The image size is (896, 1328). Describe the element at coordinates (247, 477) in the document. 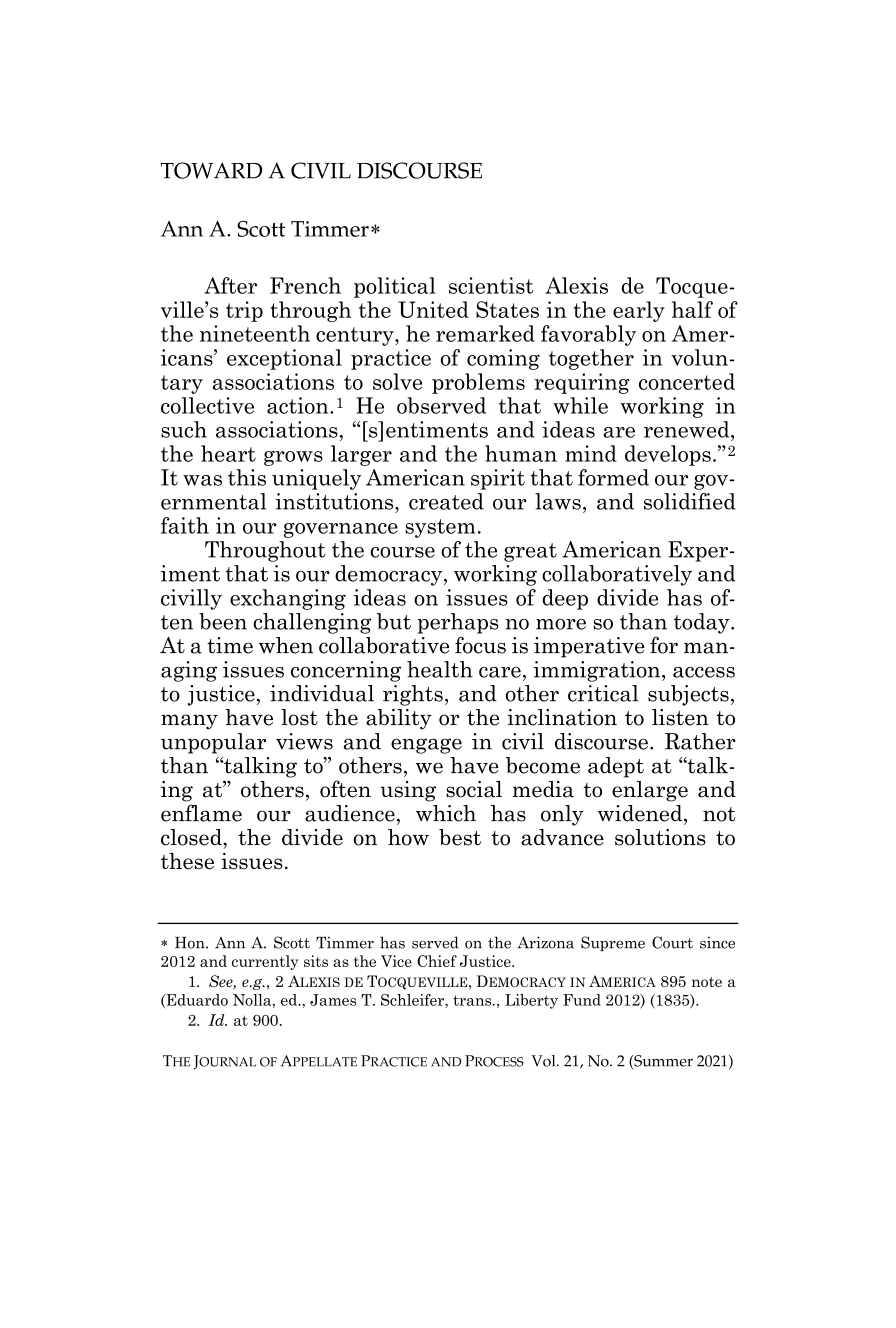

I see `this` at that location.
